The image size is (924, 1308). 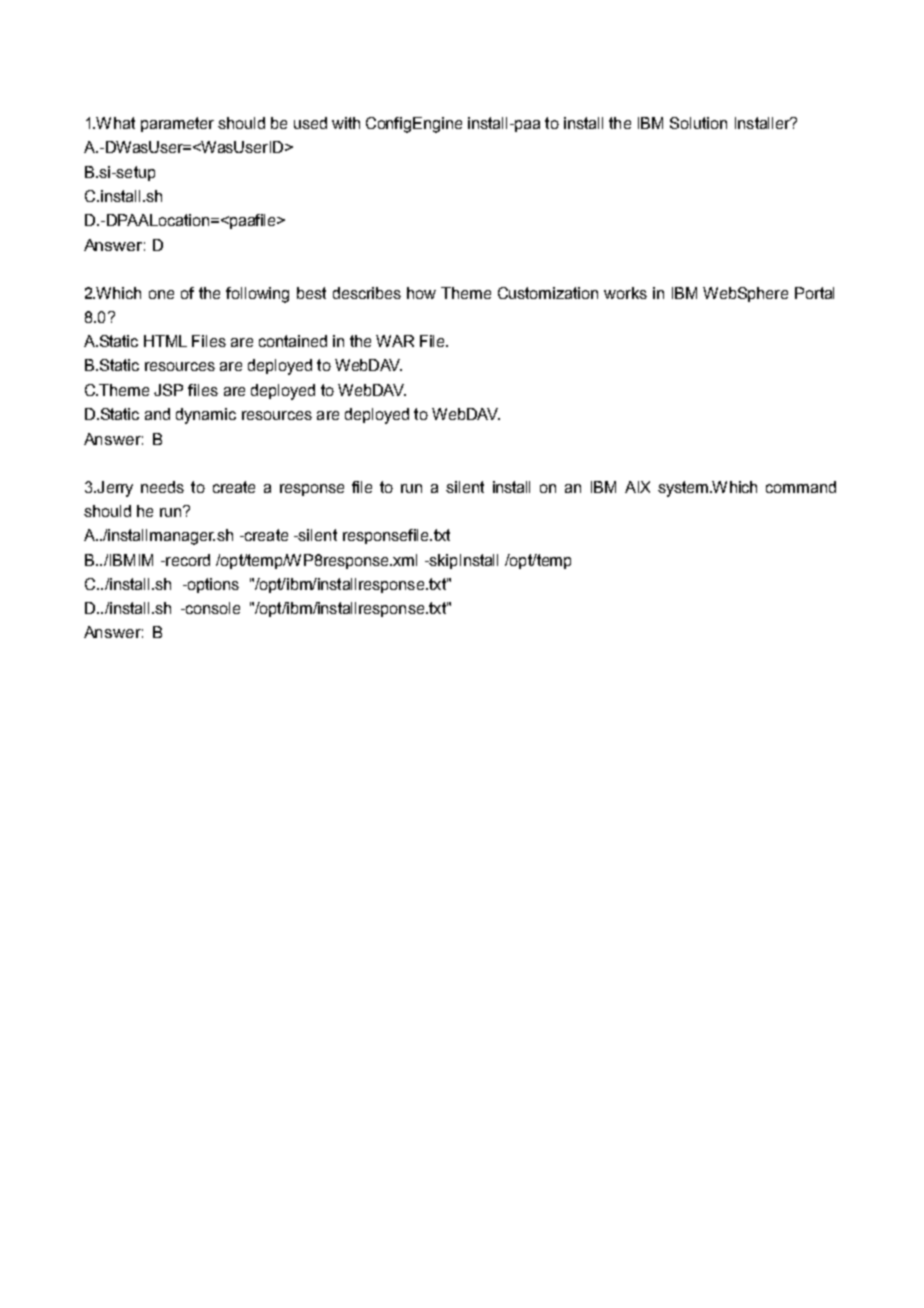 I want to click on Solution, so click(x=698, y=123).
